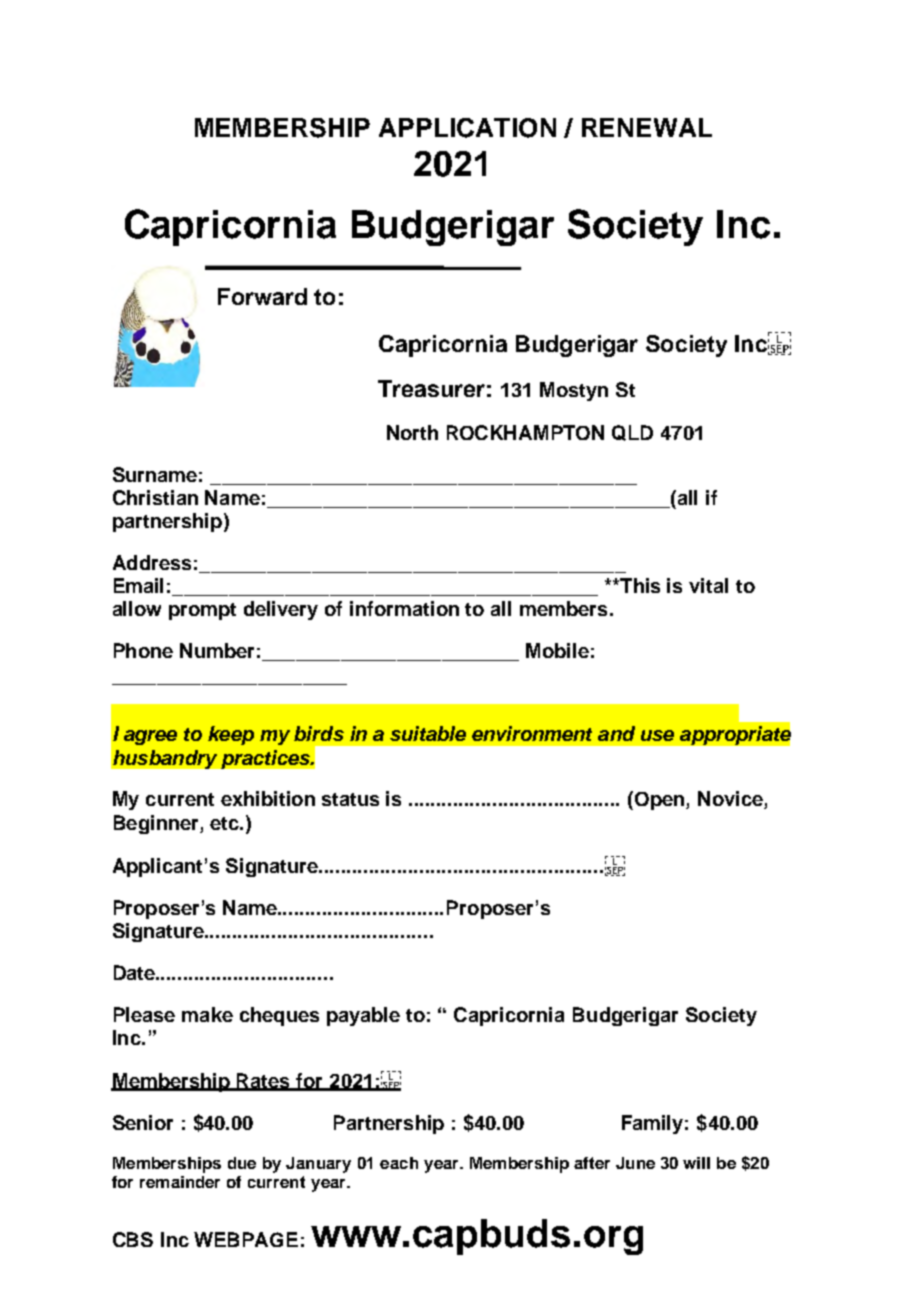 The height and width of the screenshot is (1308, 924). I want to click on Open, so click(661, 801).
